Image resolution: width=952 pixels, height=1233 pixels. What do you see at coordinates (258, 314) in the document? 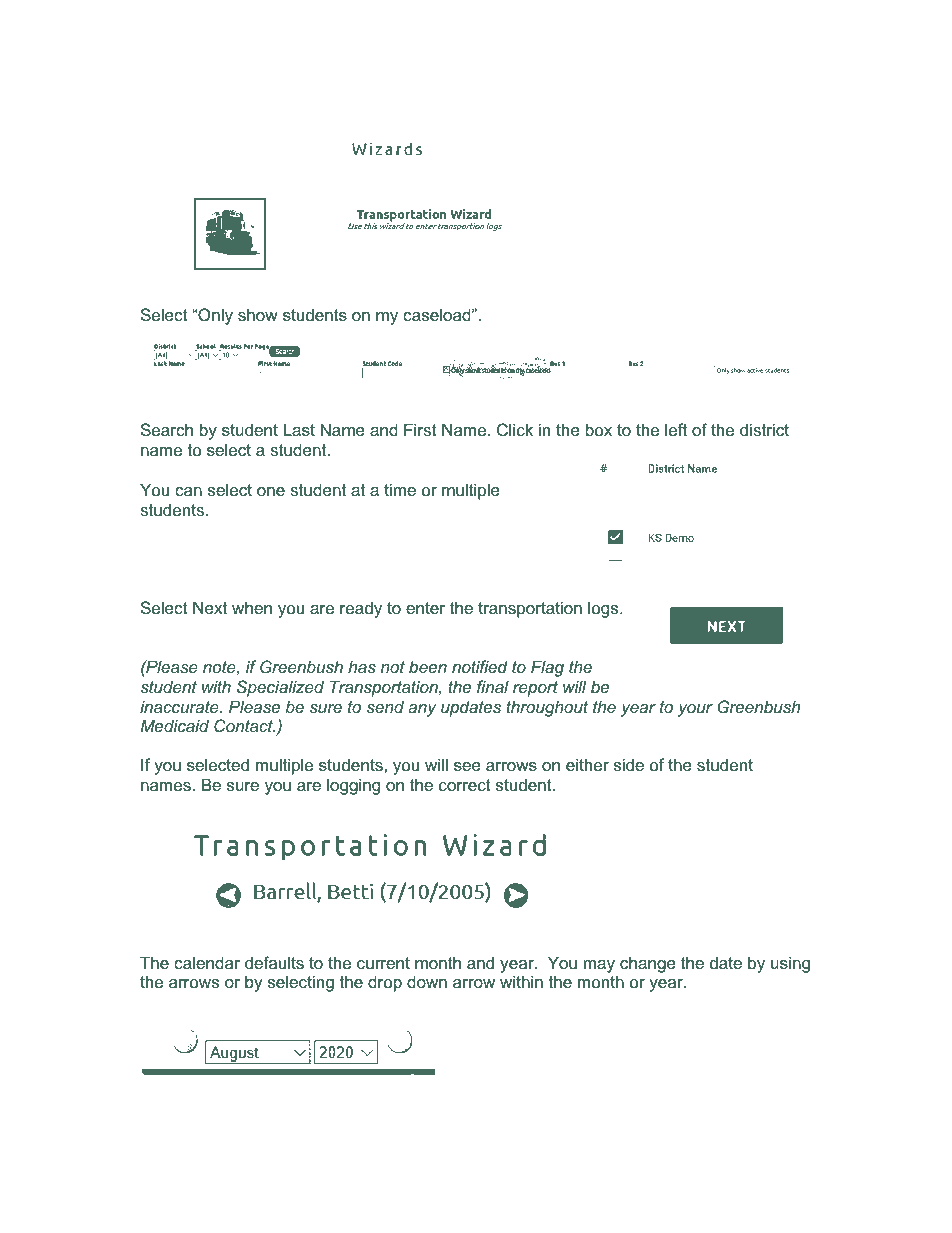
I see `show` at bounding box center [258, 314].
